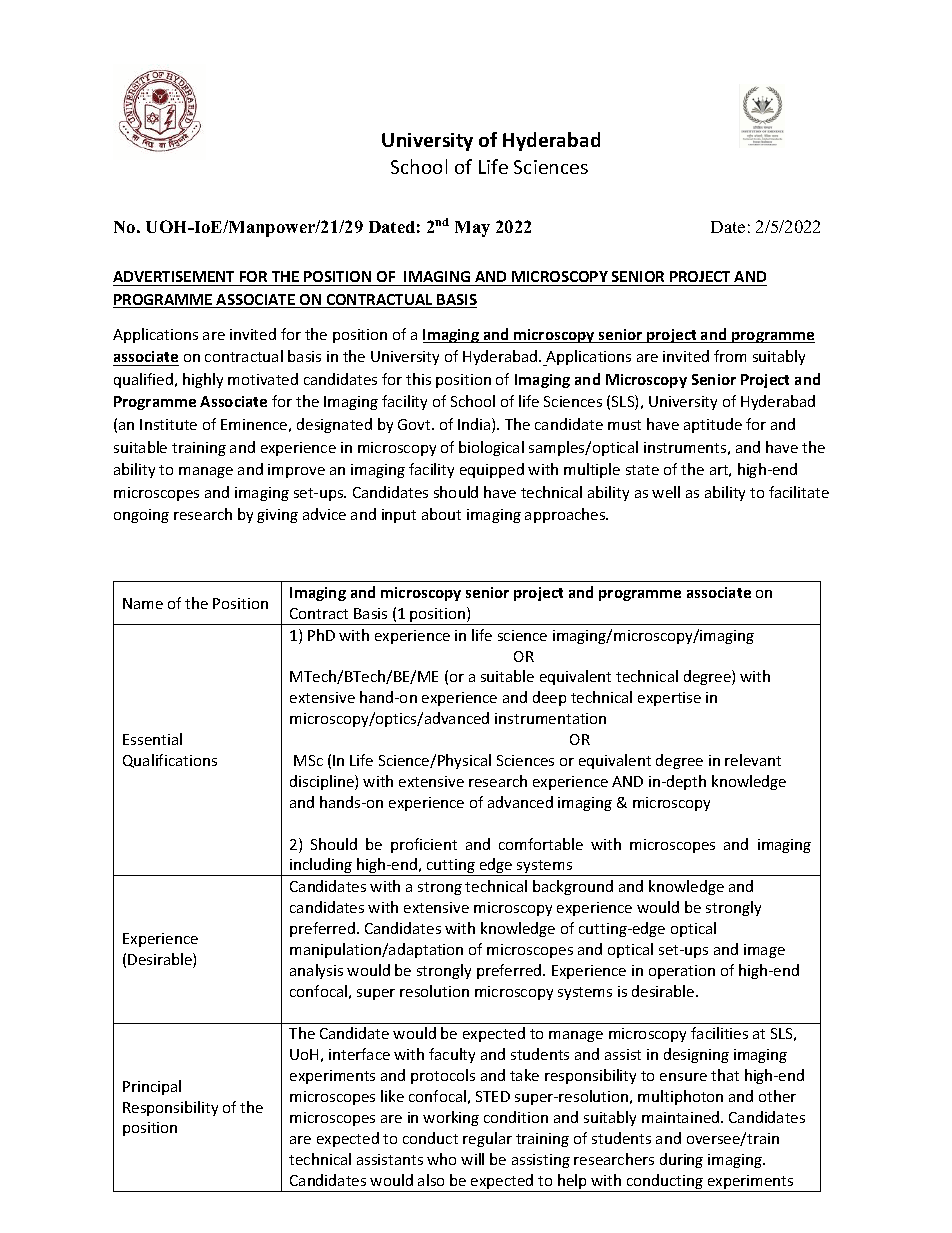 The height and width of the document is (1233, 952). Describe the element at coordinates (152, 1087) in the document. I see `Principal` at that location.
